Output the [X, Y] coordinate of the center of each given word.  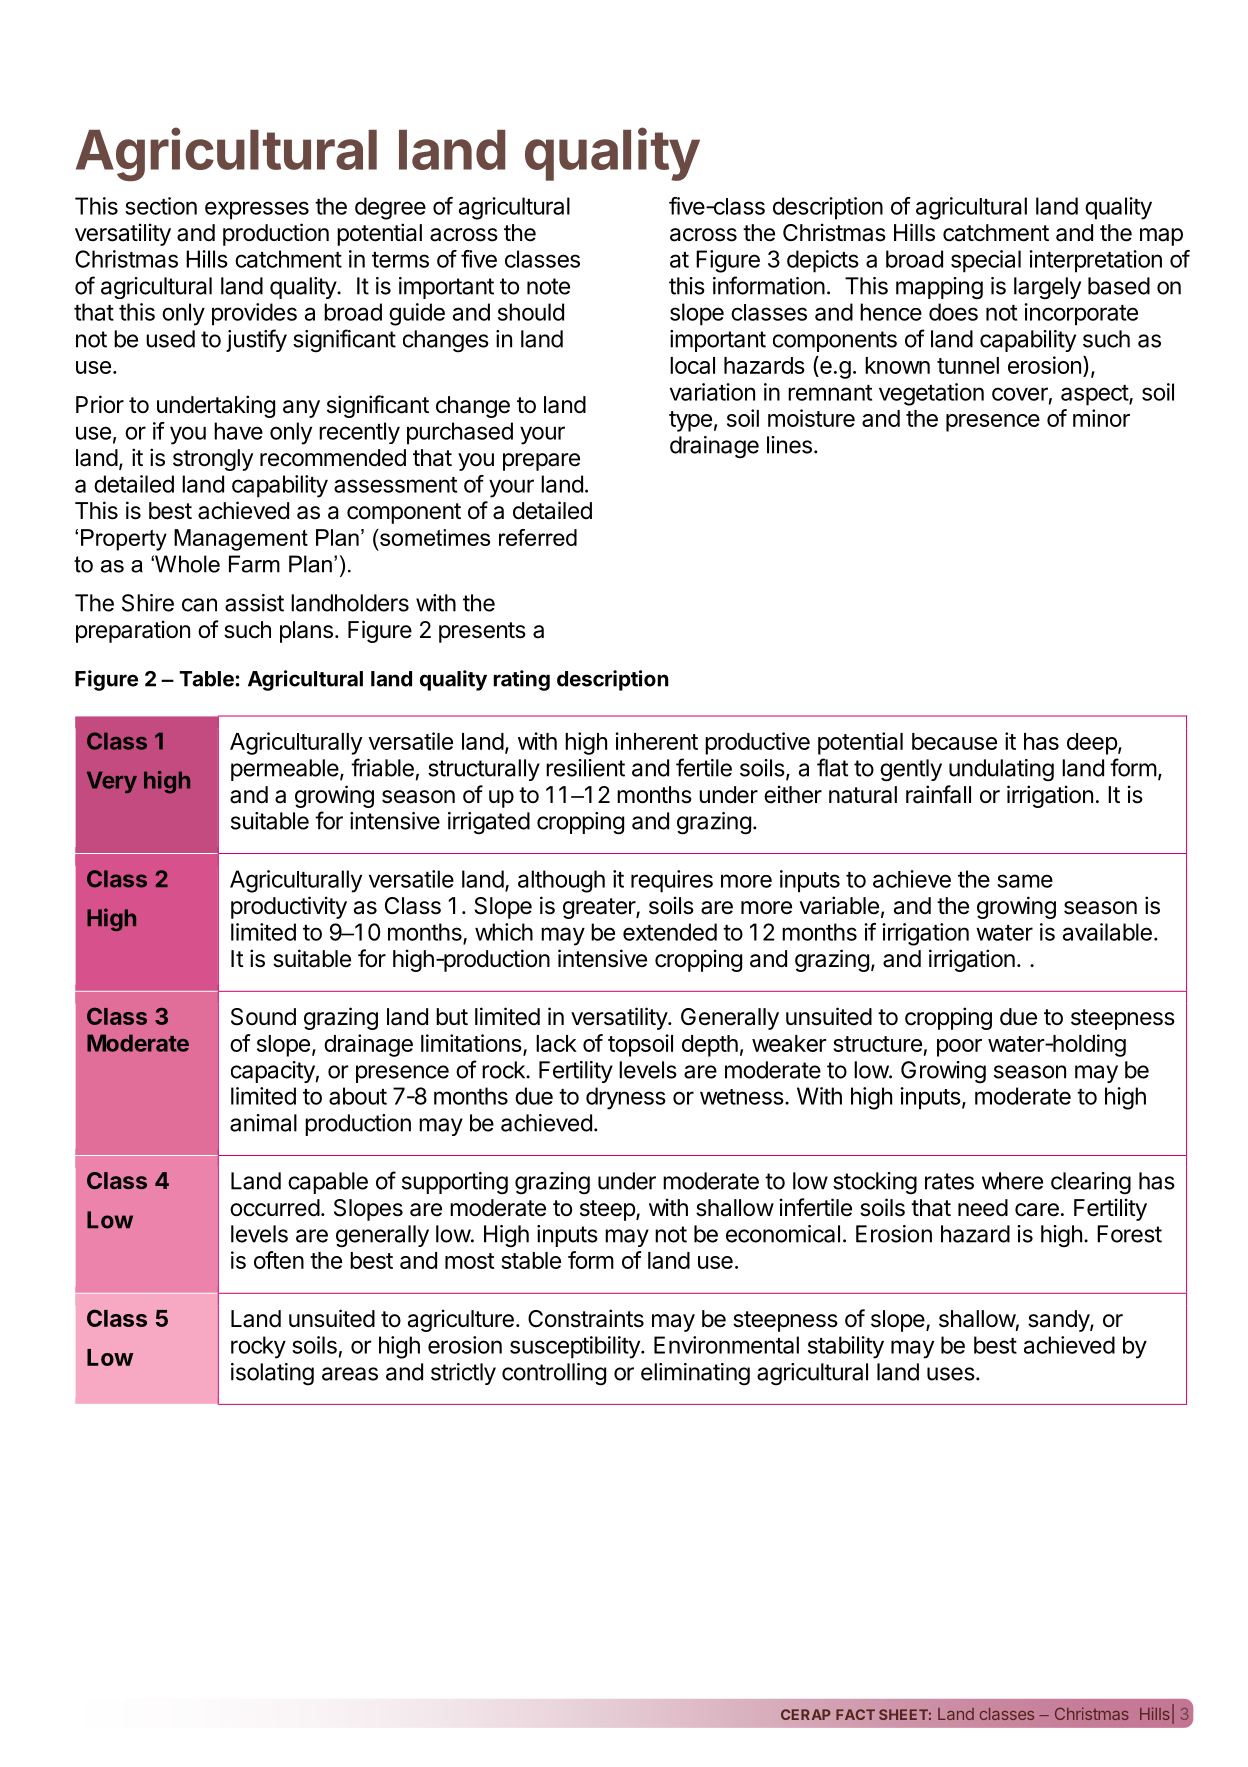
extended [670, 932]
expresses [257, 210]
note [548, 286]
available [1107, 932]
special [986, 261]
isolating [272, 1374]
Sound [263, 1017]
